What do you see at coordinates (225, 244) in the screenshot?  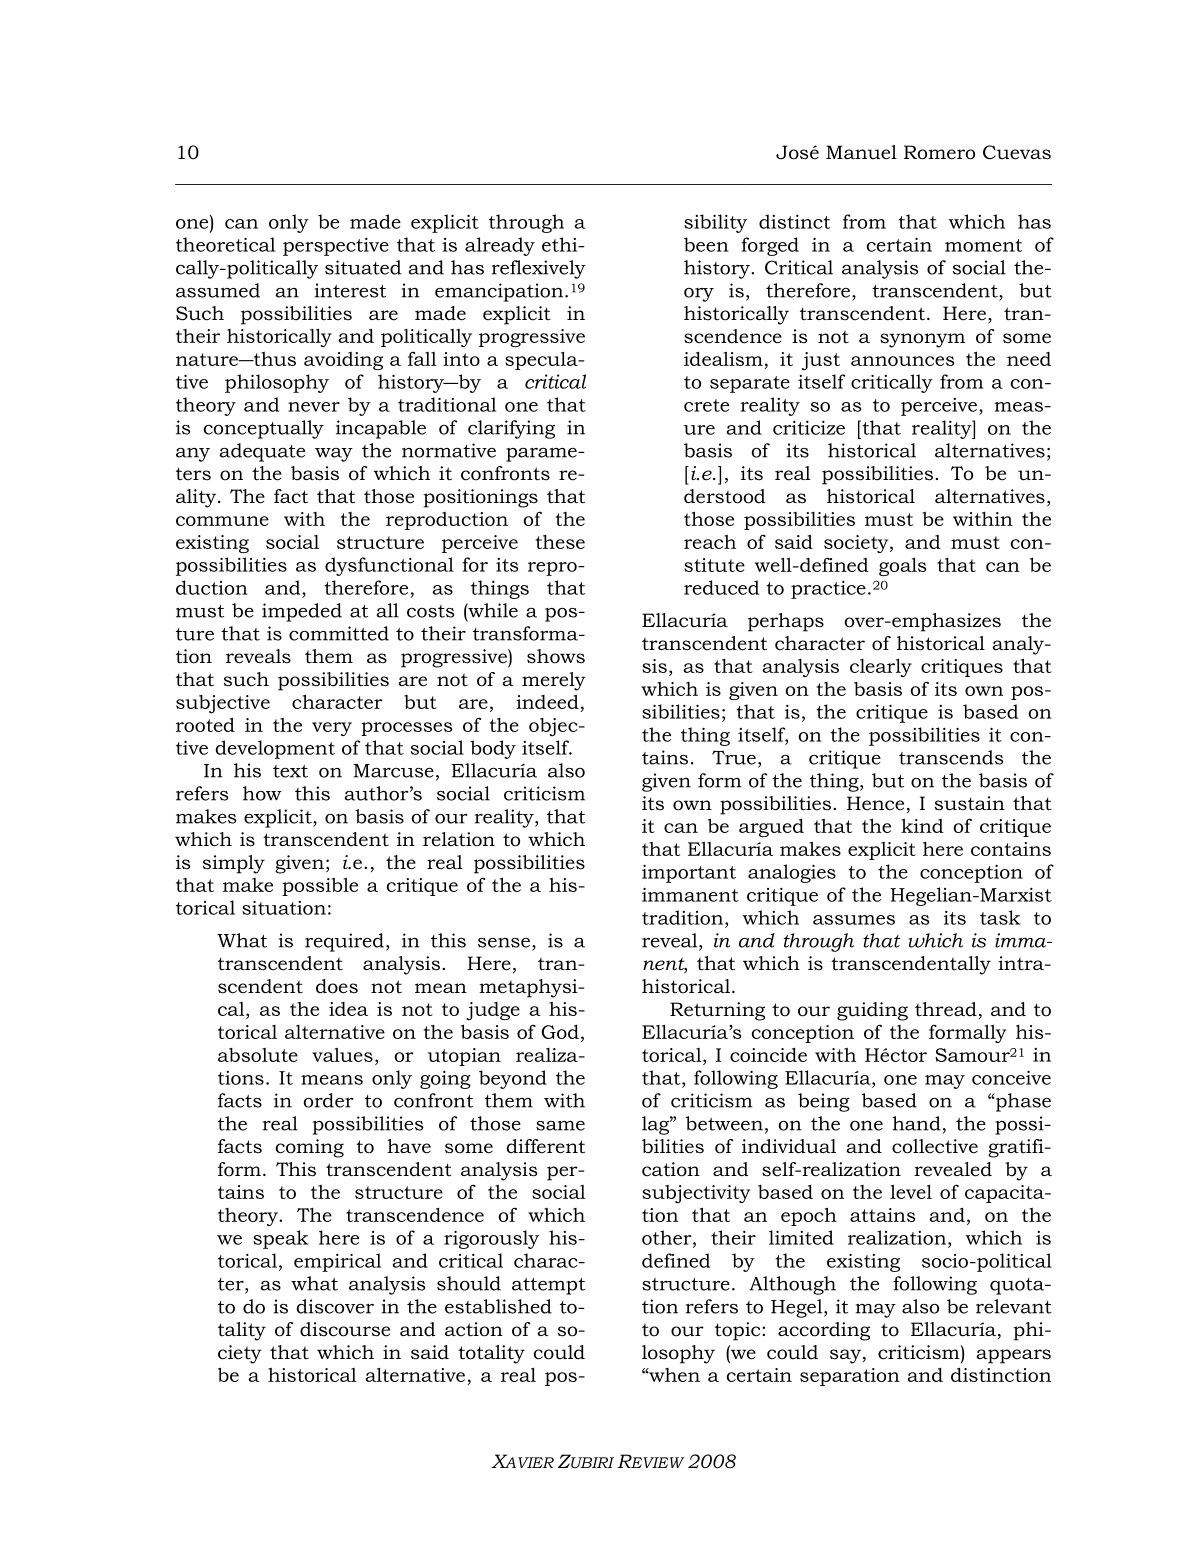 I see `theoretical` at bounding box center [225, 244].
